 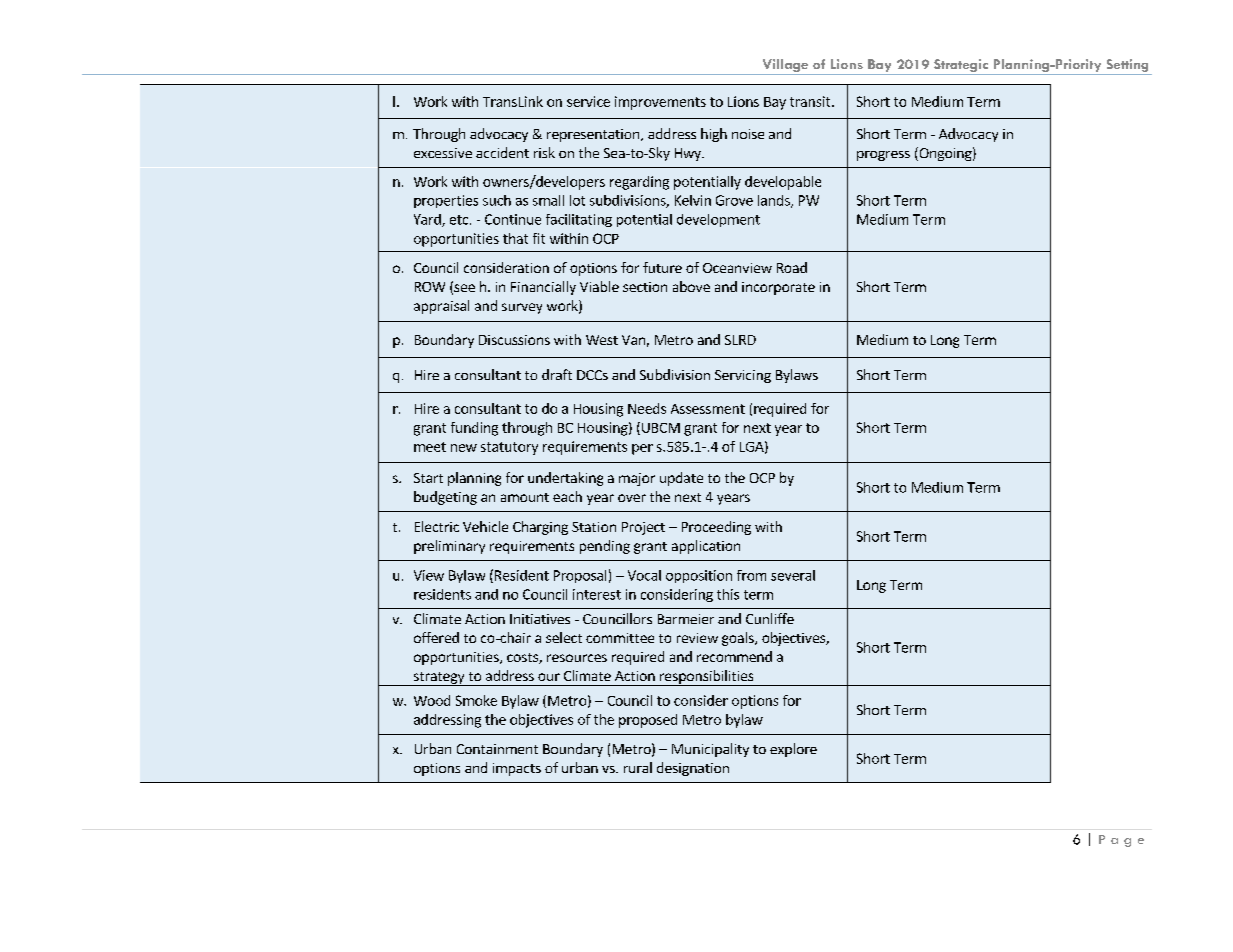 I want to click on from, so click(x=751, y=575).
